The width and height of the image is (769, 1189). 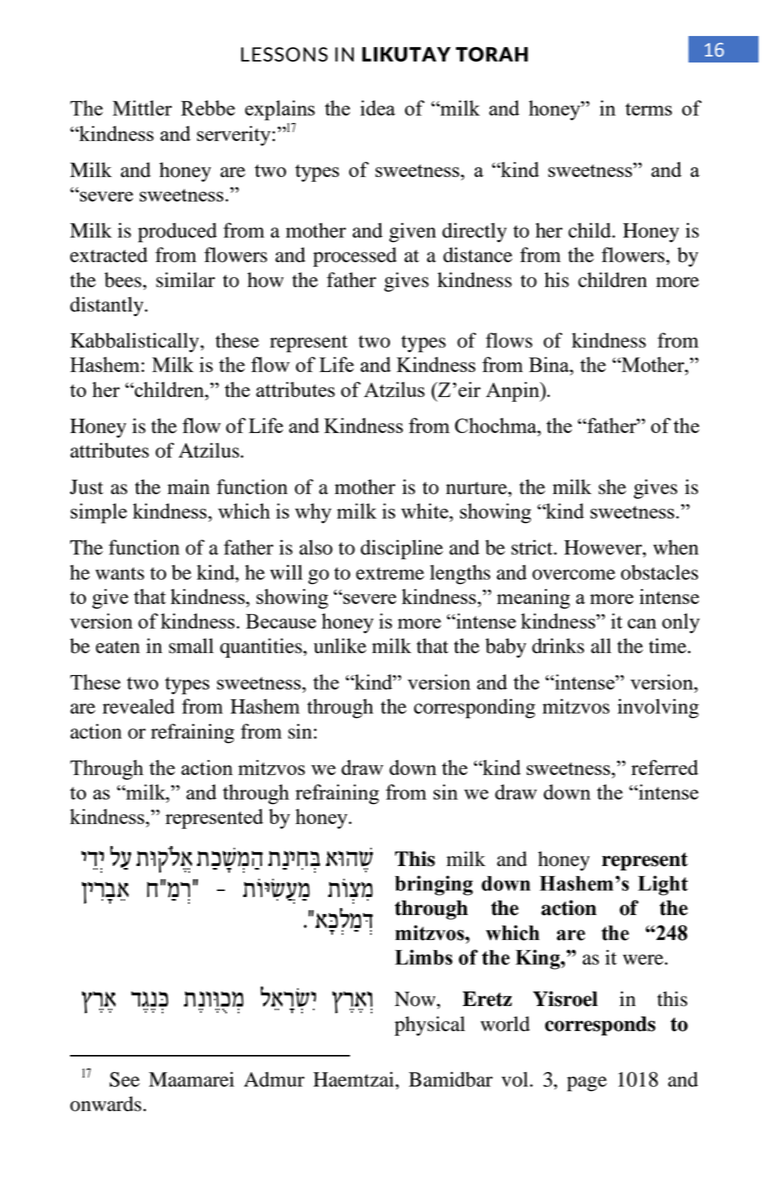 I want to click on Bamidbar, so click(x=451, y=1079).
